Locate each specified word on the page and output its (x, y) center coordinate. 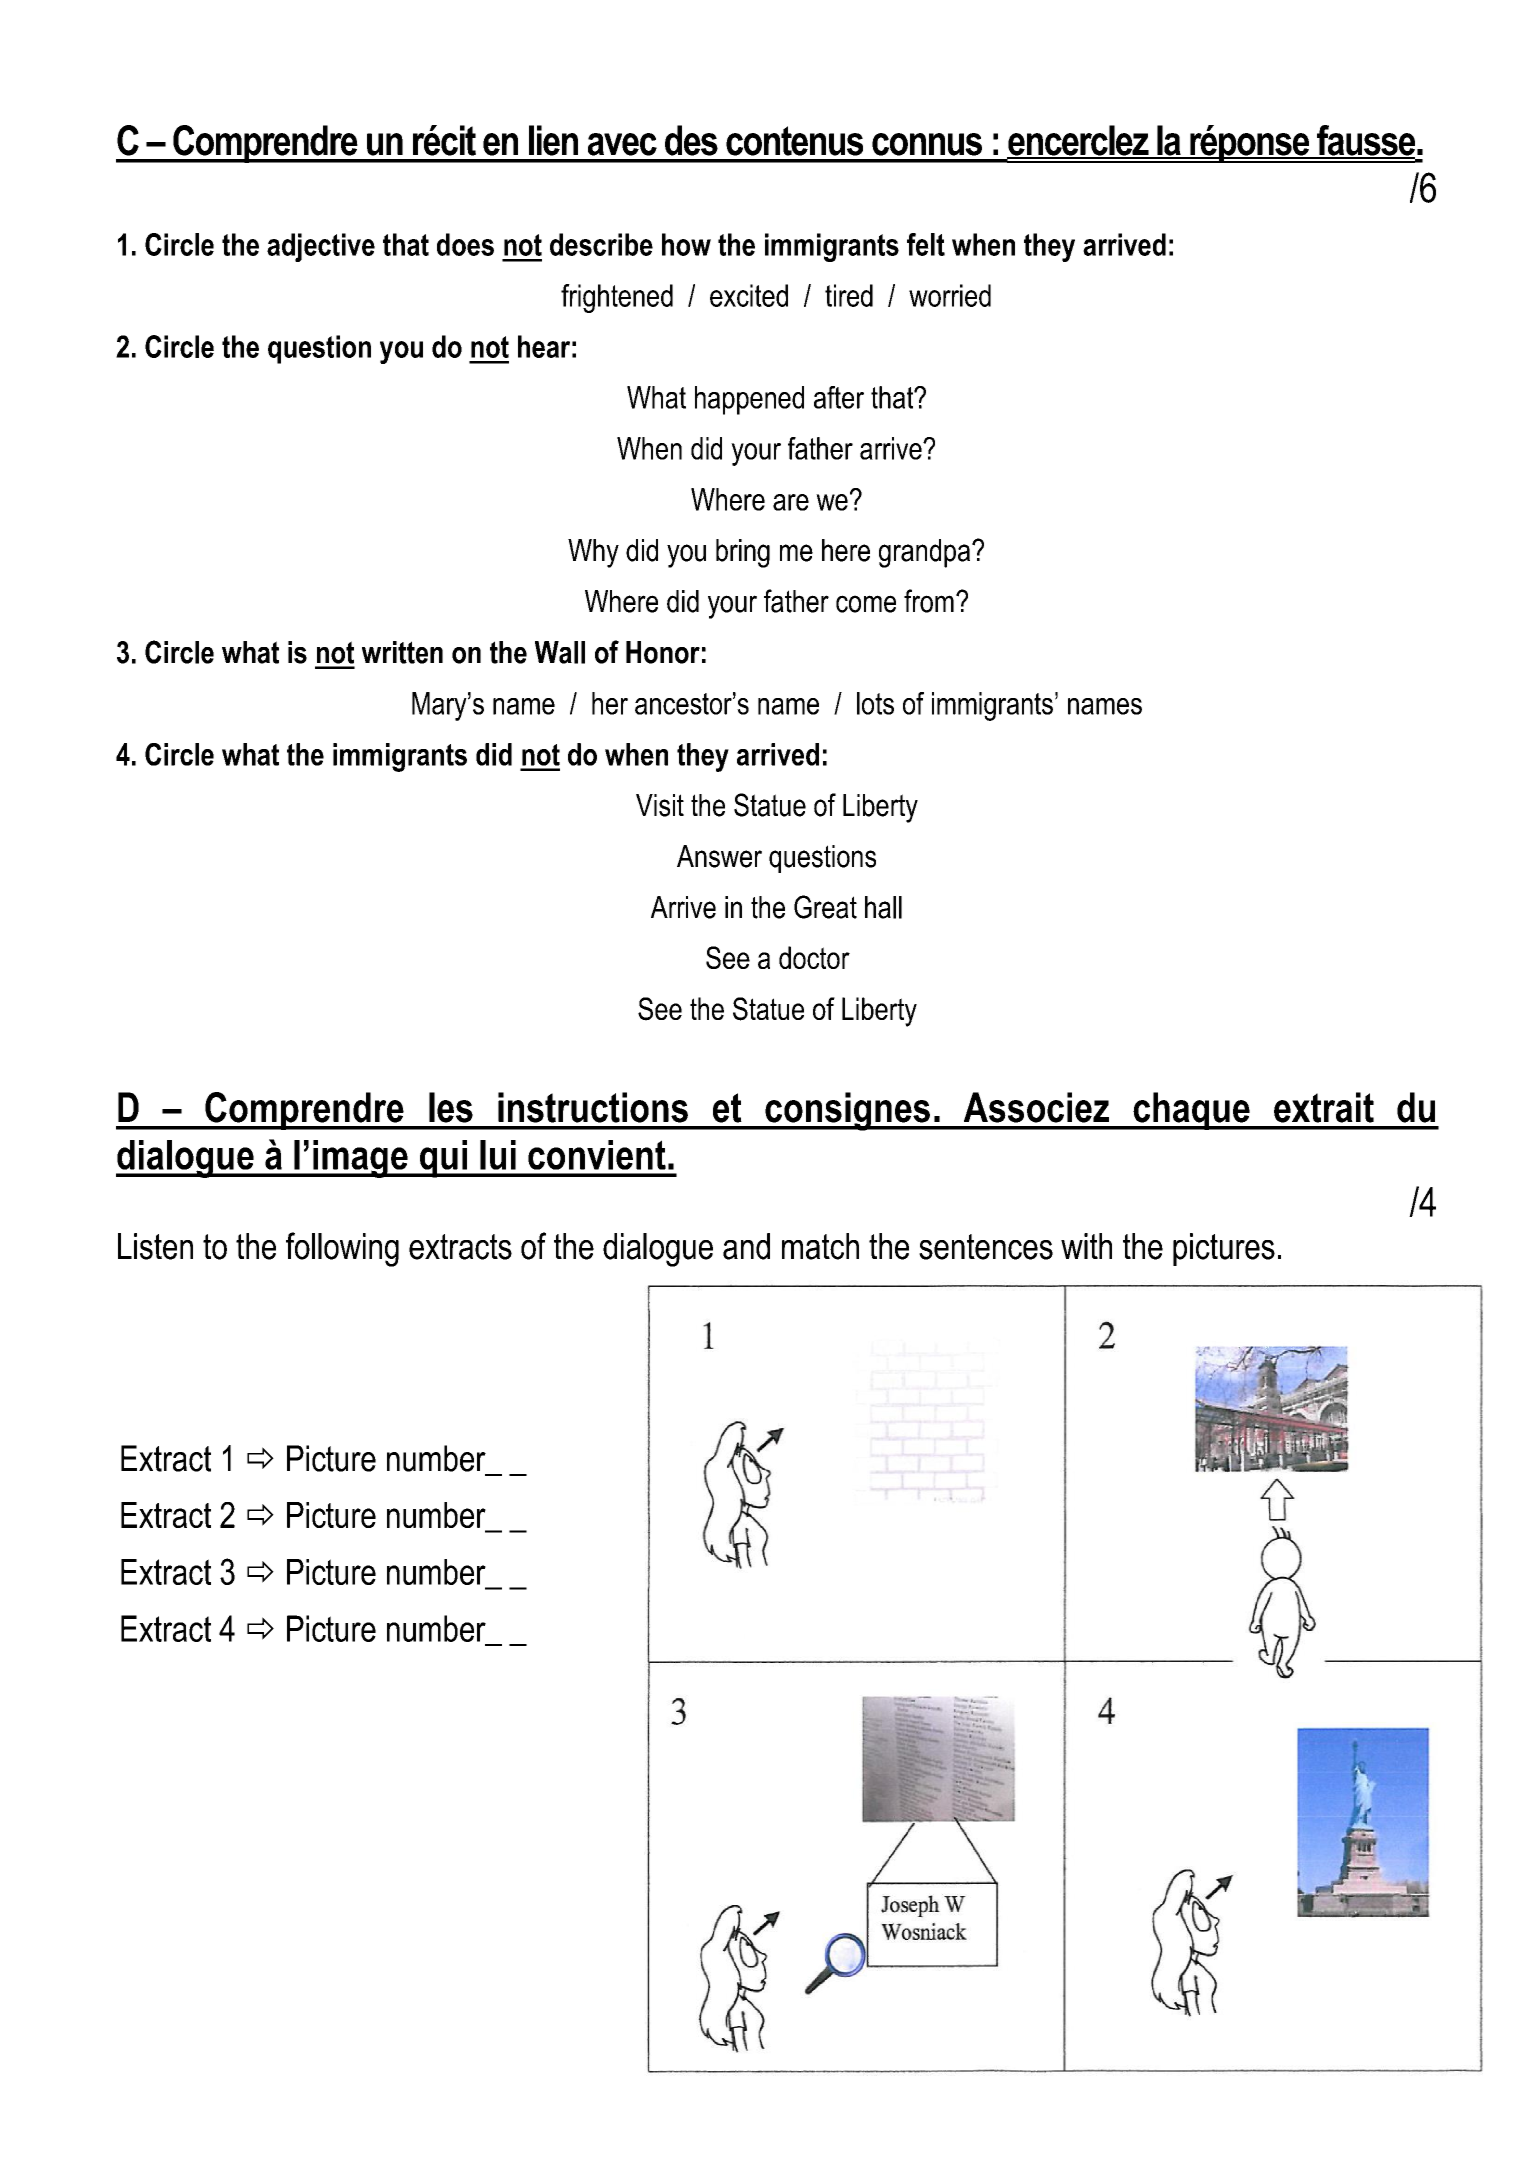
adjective (321, 247)
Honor (663, 652)
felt (926, 244)
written (402, 652)
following (342, 1249)
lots (875, 703)
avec (622, 144)
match (820, 1246)
